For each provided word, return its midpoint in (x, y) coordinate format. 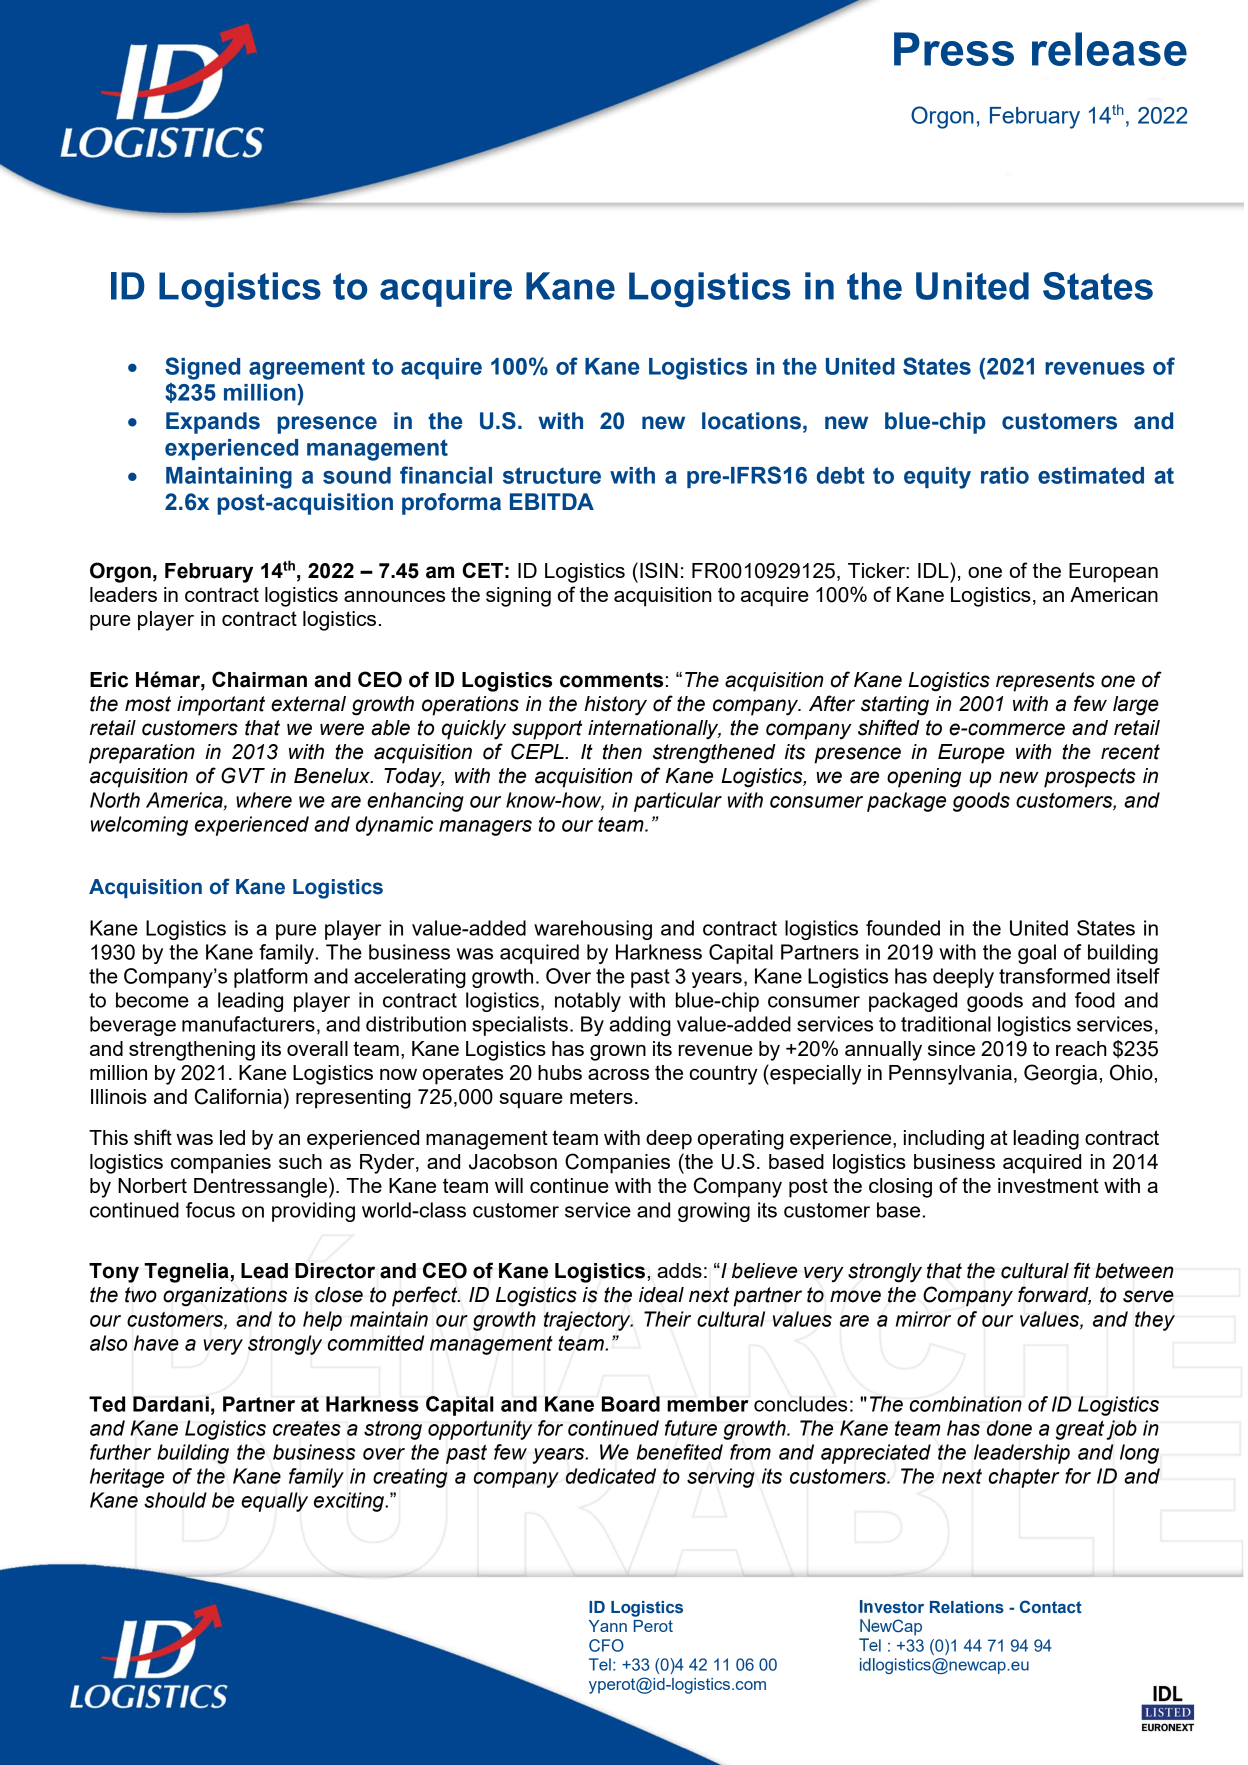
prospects (1090, 778)
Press (954, 49)
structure (552, 475)
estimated (1091, 475)
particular (678, 802)
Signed (202, 368)
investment (1048, 1185)
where (264, 800)
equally (274, 1502)
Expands (213, 423)
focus (210, 1210)
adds (679, 1270)
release (1109, 49)
